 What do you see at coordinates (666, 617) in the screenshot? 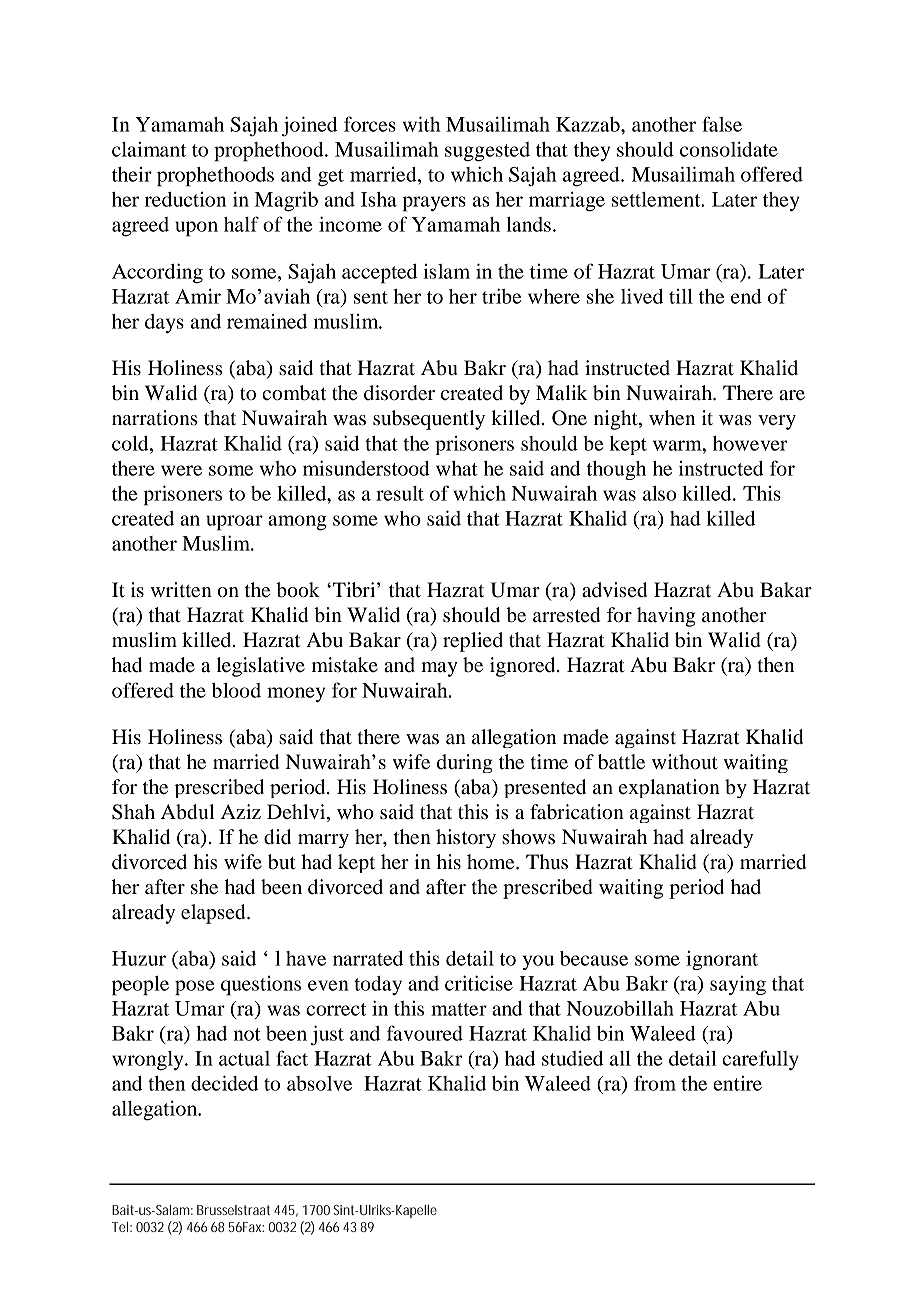
I see `having` at bounding box center [666, 617].
